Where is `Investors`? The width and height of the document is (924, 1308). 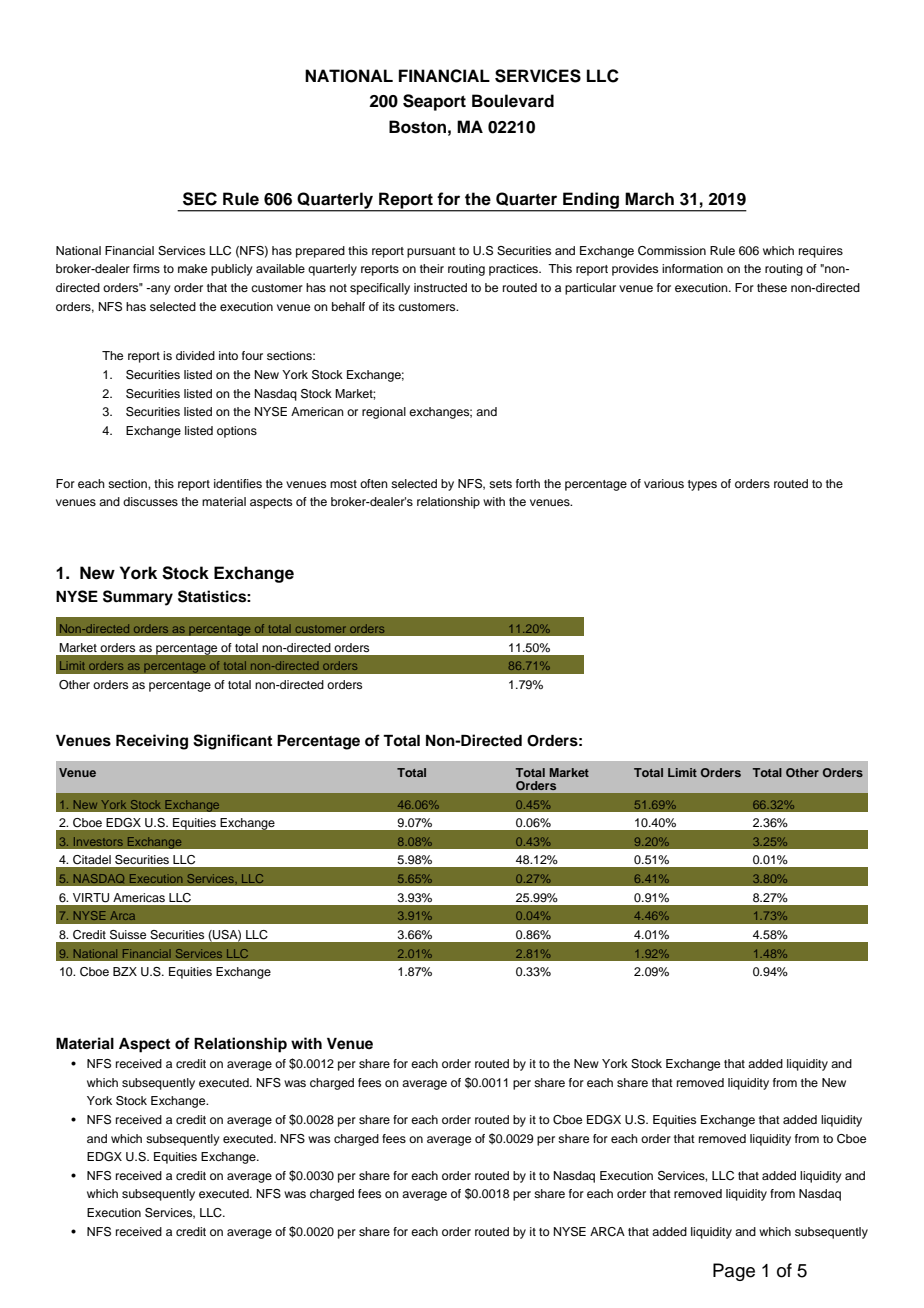
Investors is located at coordinates (98, 841).
